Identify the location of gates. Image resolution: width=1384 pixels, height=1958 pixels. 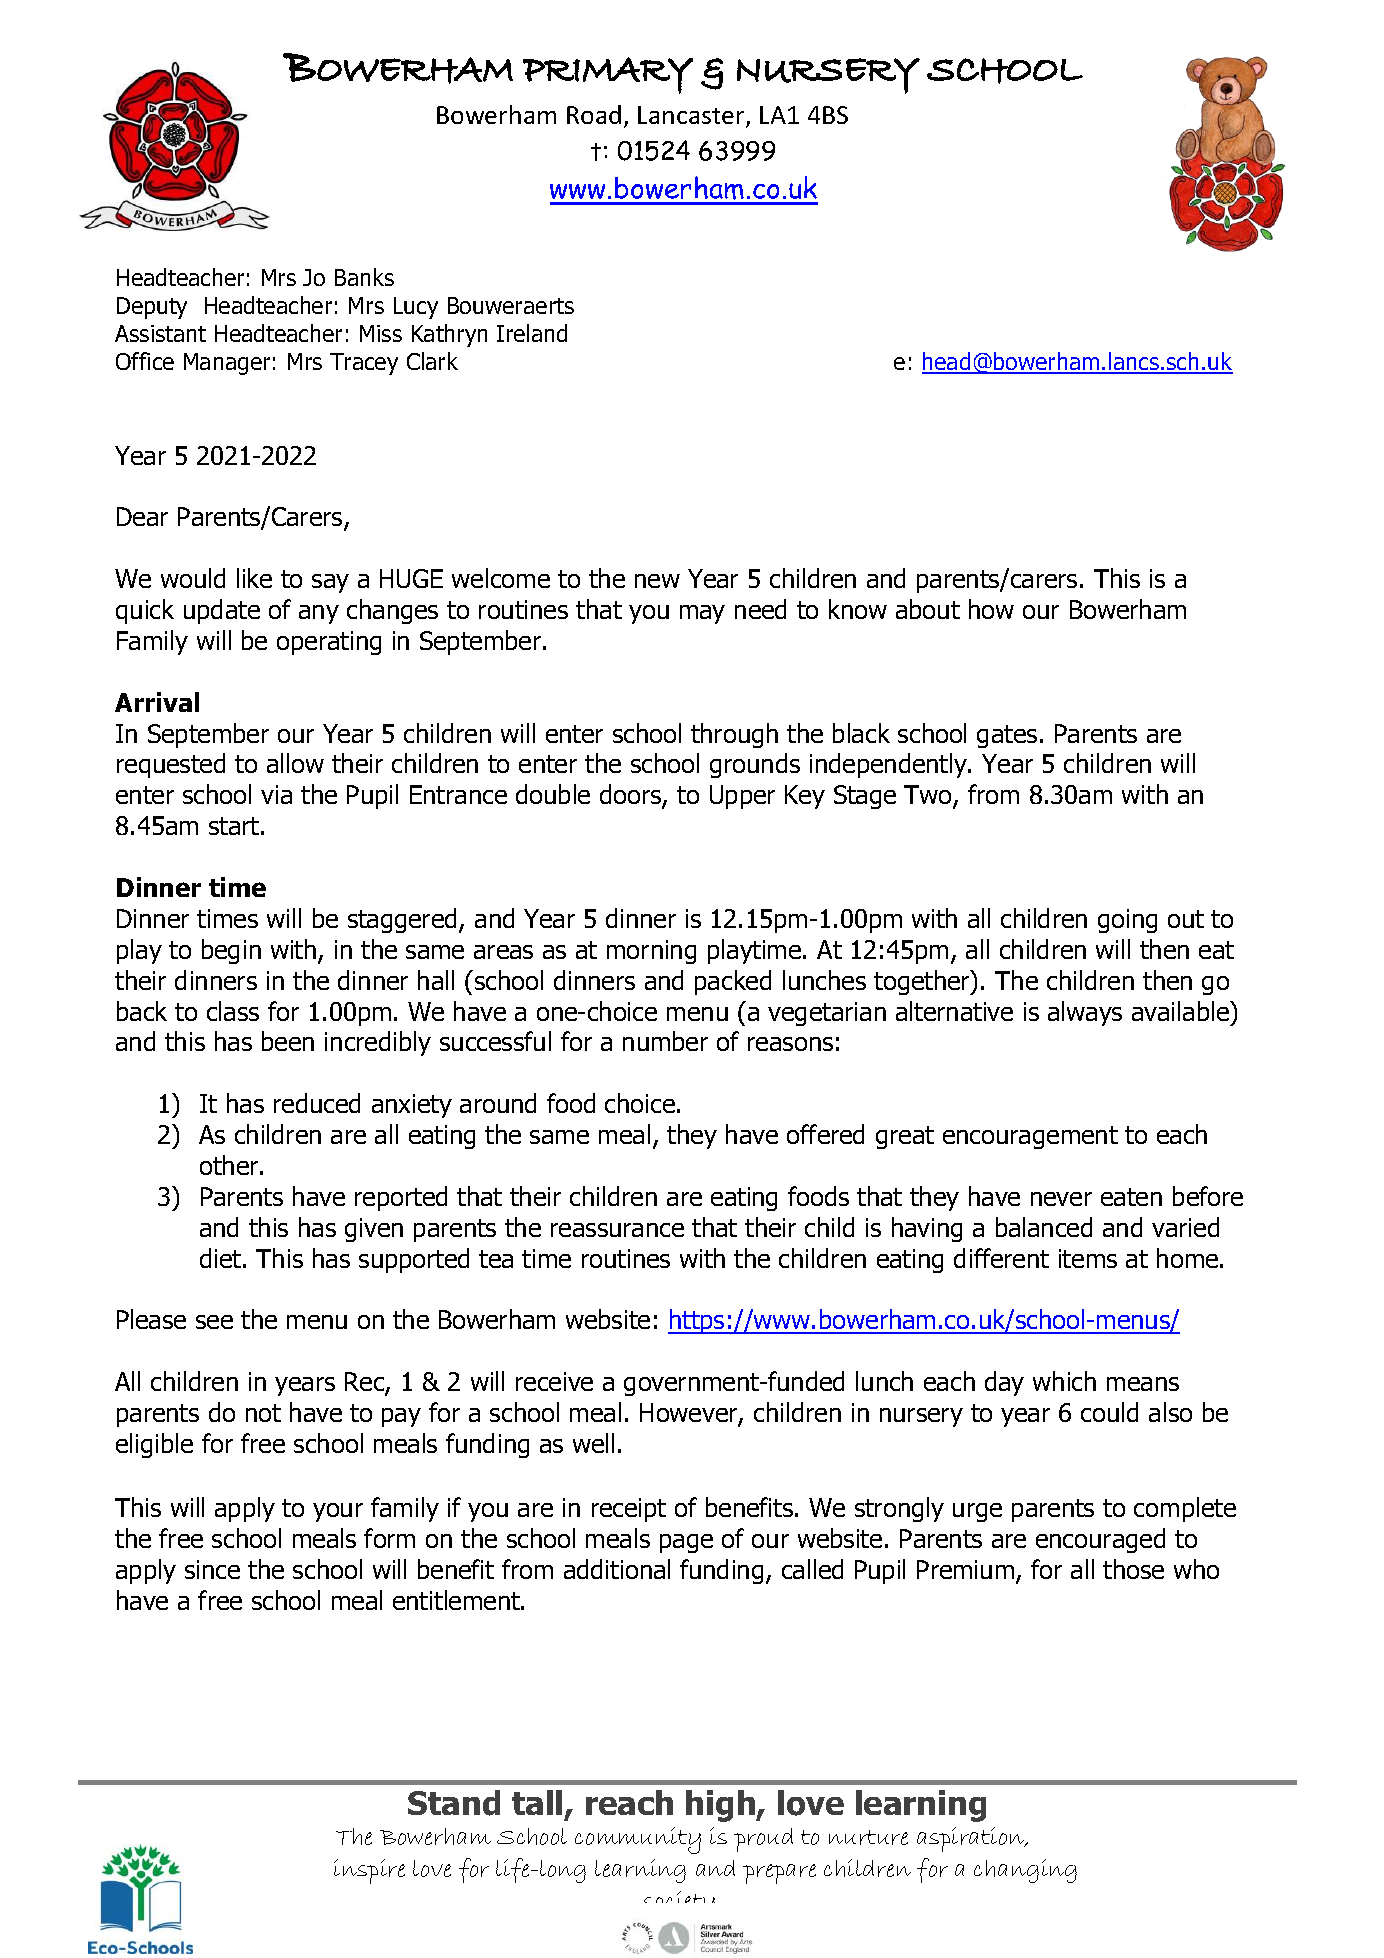
(1007, 736).
